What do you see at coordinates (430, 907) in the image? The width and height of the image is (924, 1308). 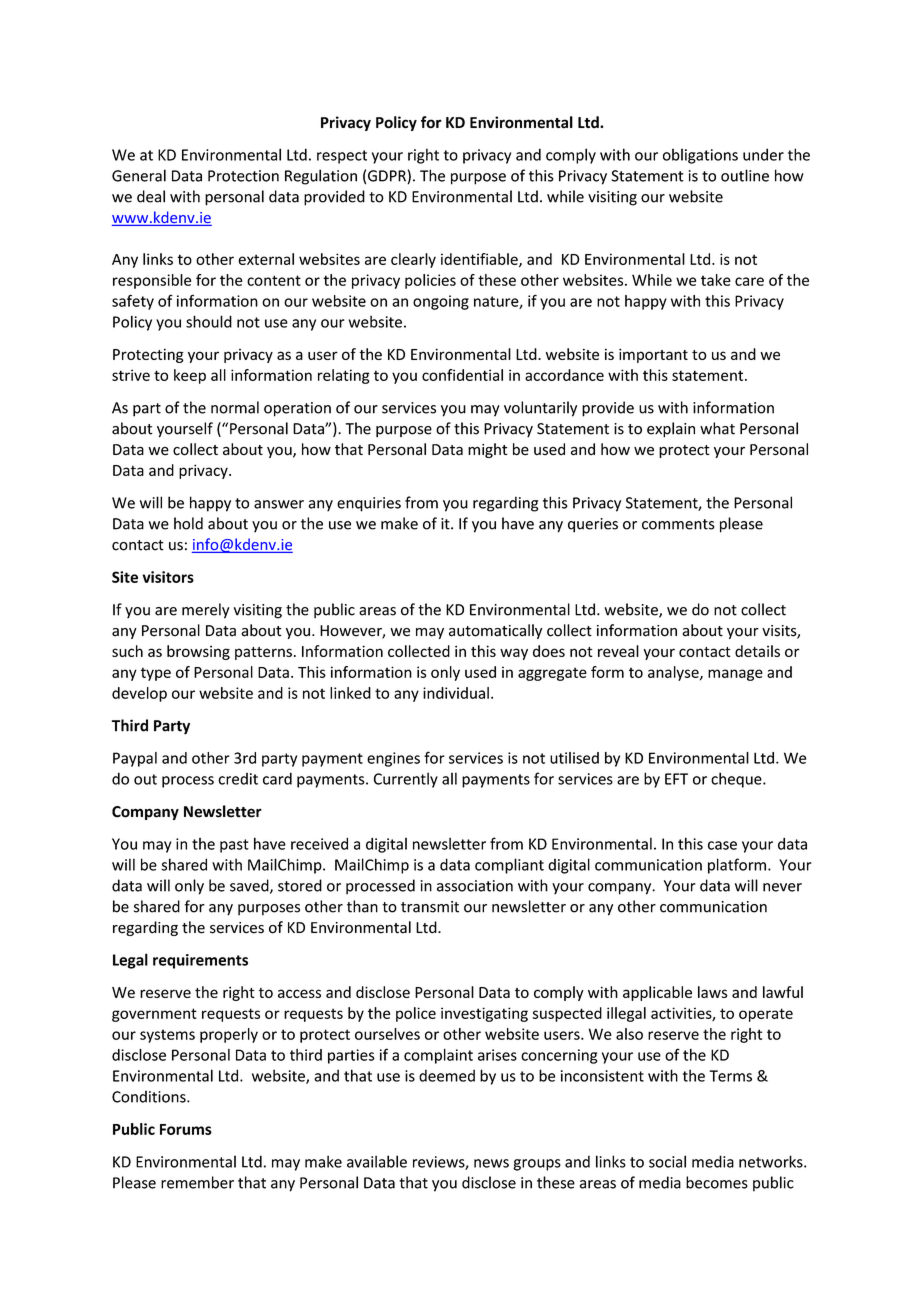 I see `transmit` at bounding box center [430, 907].
